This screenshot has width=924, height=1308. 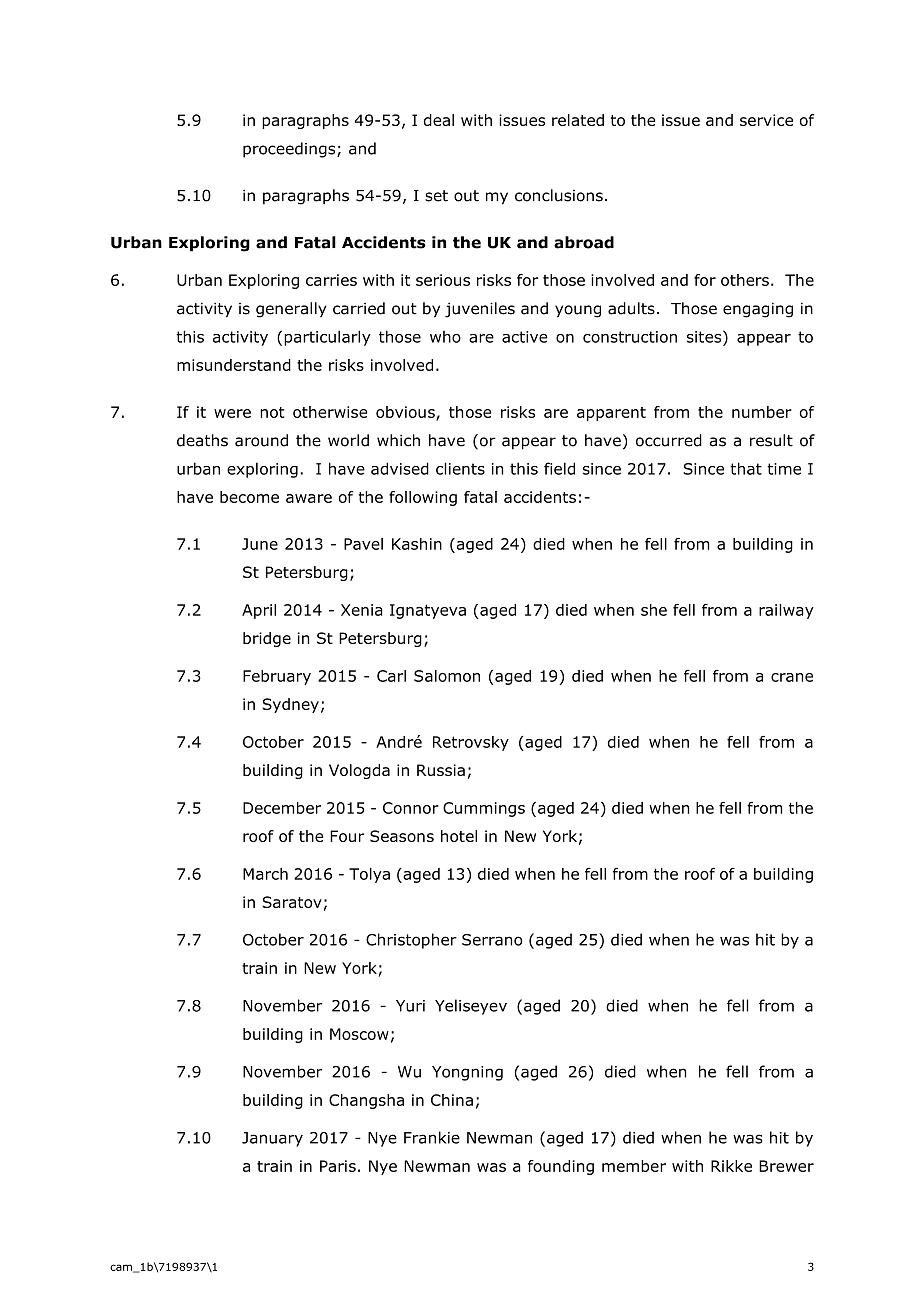 What do you see at coordinates (290, 150) in the screenshot?
I see `proceedings` at bounding box center [290, 150].
